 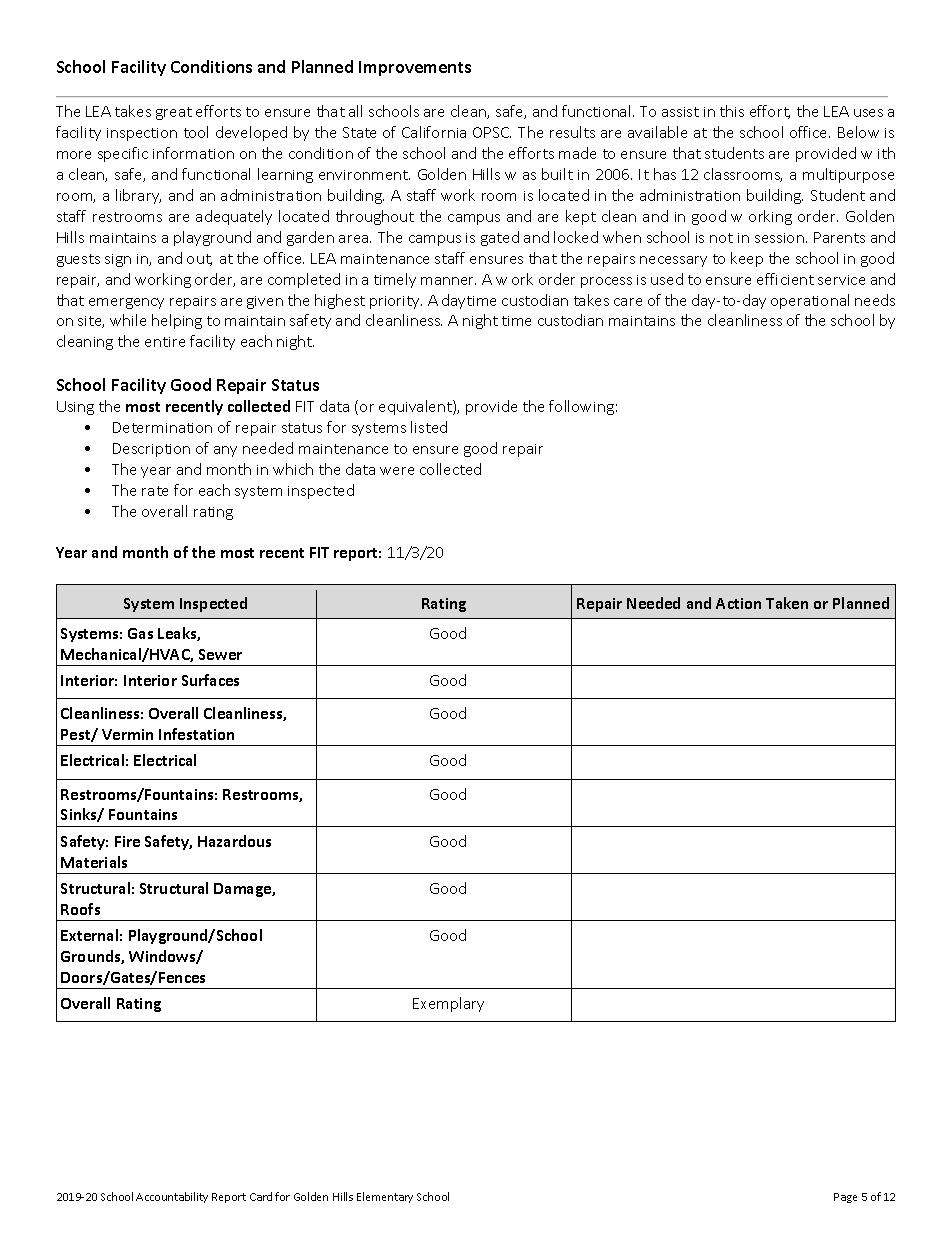 What do you see at coordinates (174, 113) in the screenshot?
I see `great` at bounding box center [174, 113].
